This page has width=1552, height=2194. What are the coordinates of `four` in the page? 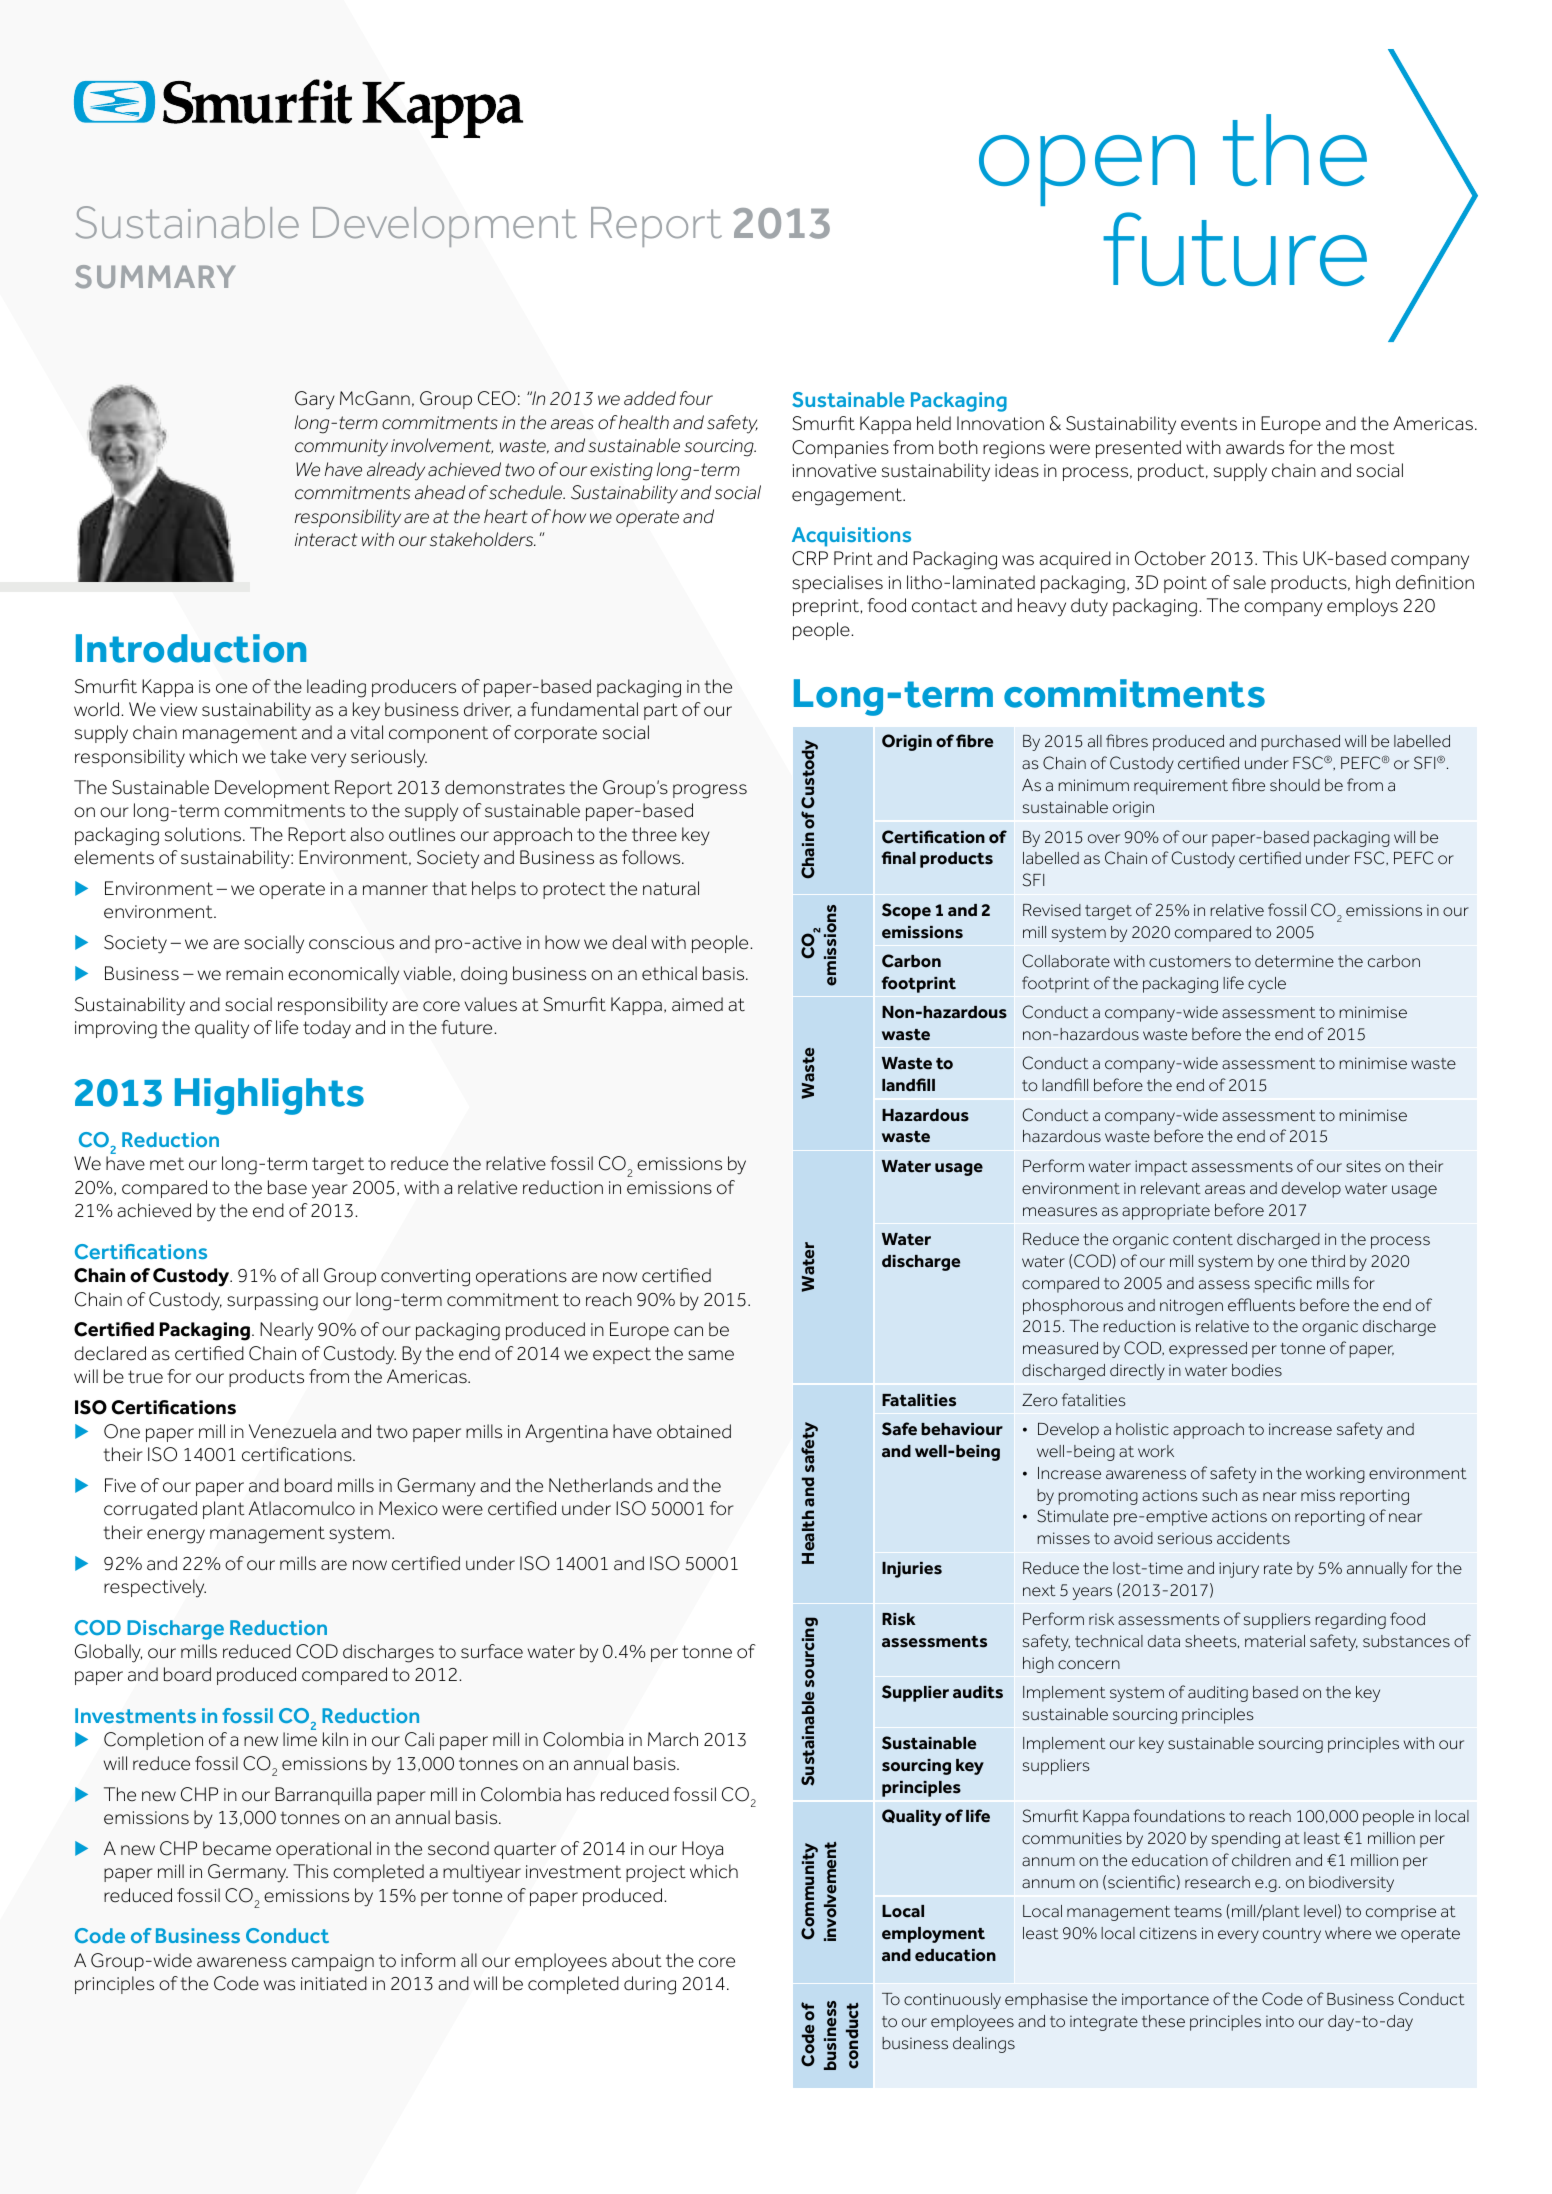 It's located at (696, 398).
